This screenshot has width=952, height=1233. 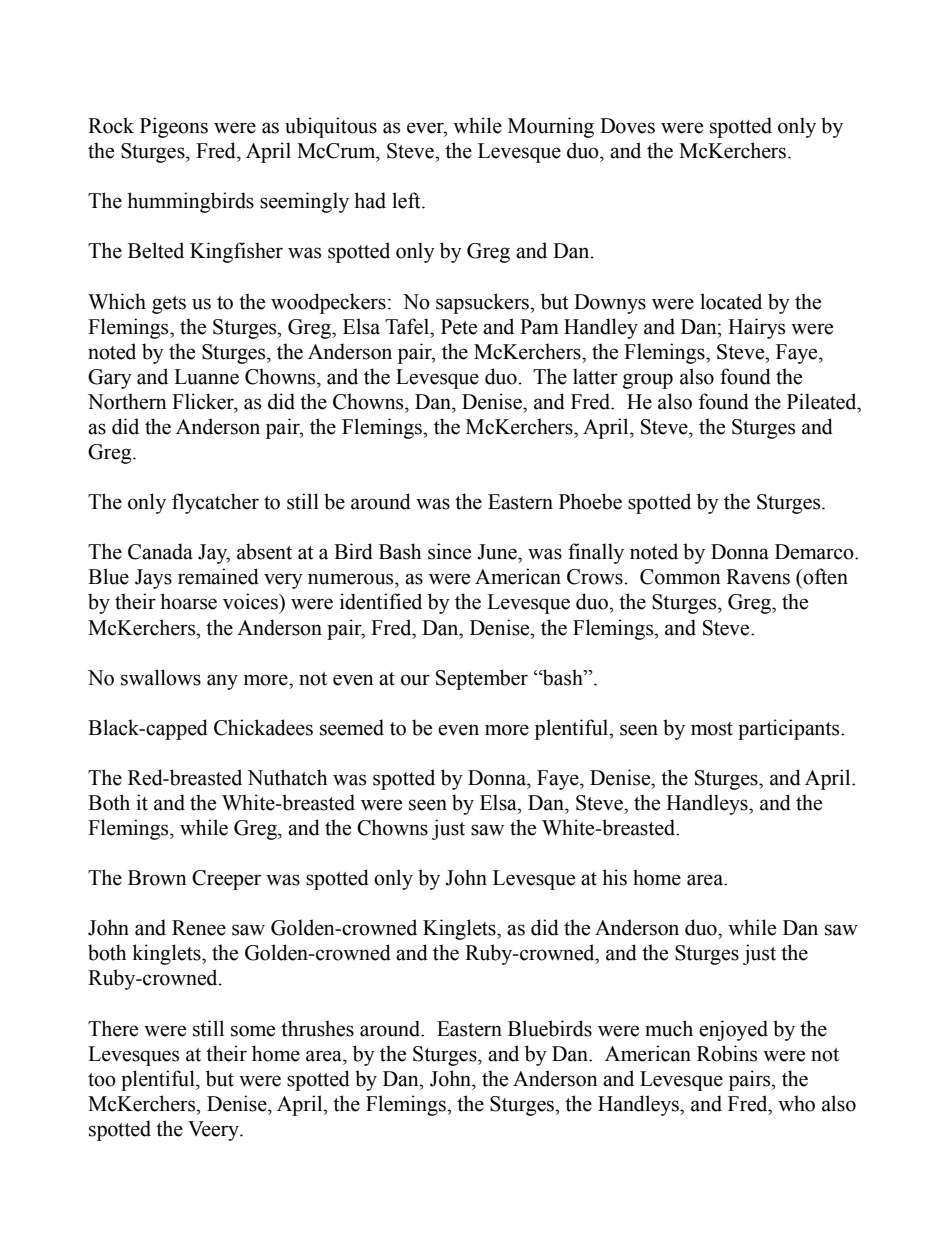 What do you see at coordinates (381, 601) in the screenshot?
I see `identified` at bounding box center [381, 601].
